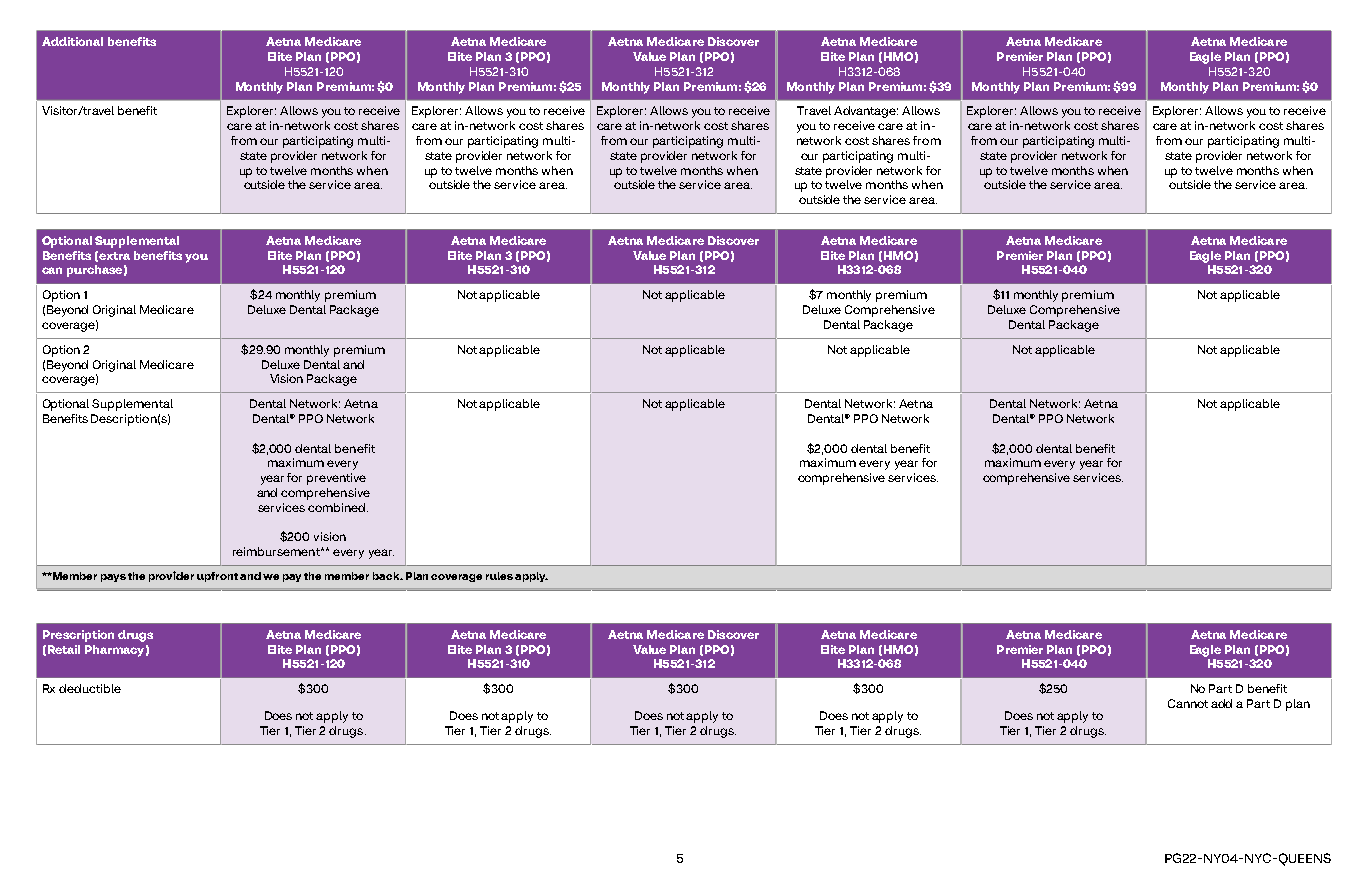  Describe the element at coordinates (72, 41) in the screenshot. I see `Additional` at that location.
